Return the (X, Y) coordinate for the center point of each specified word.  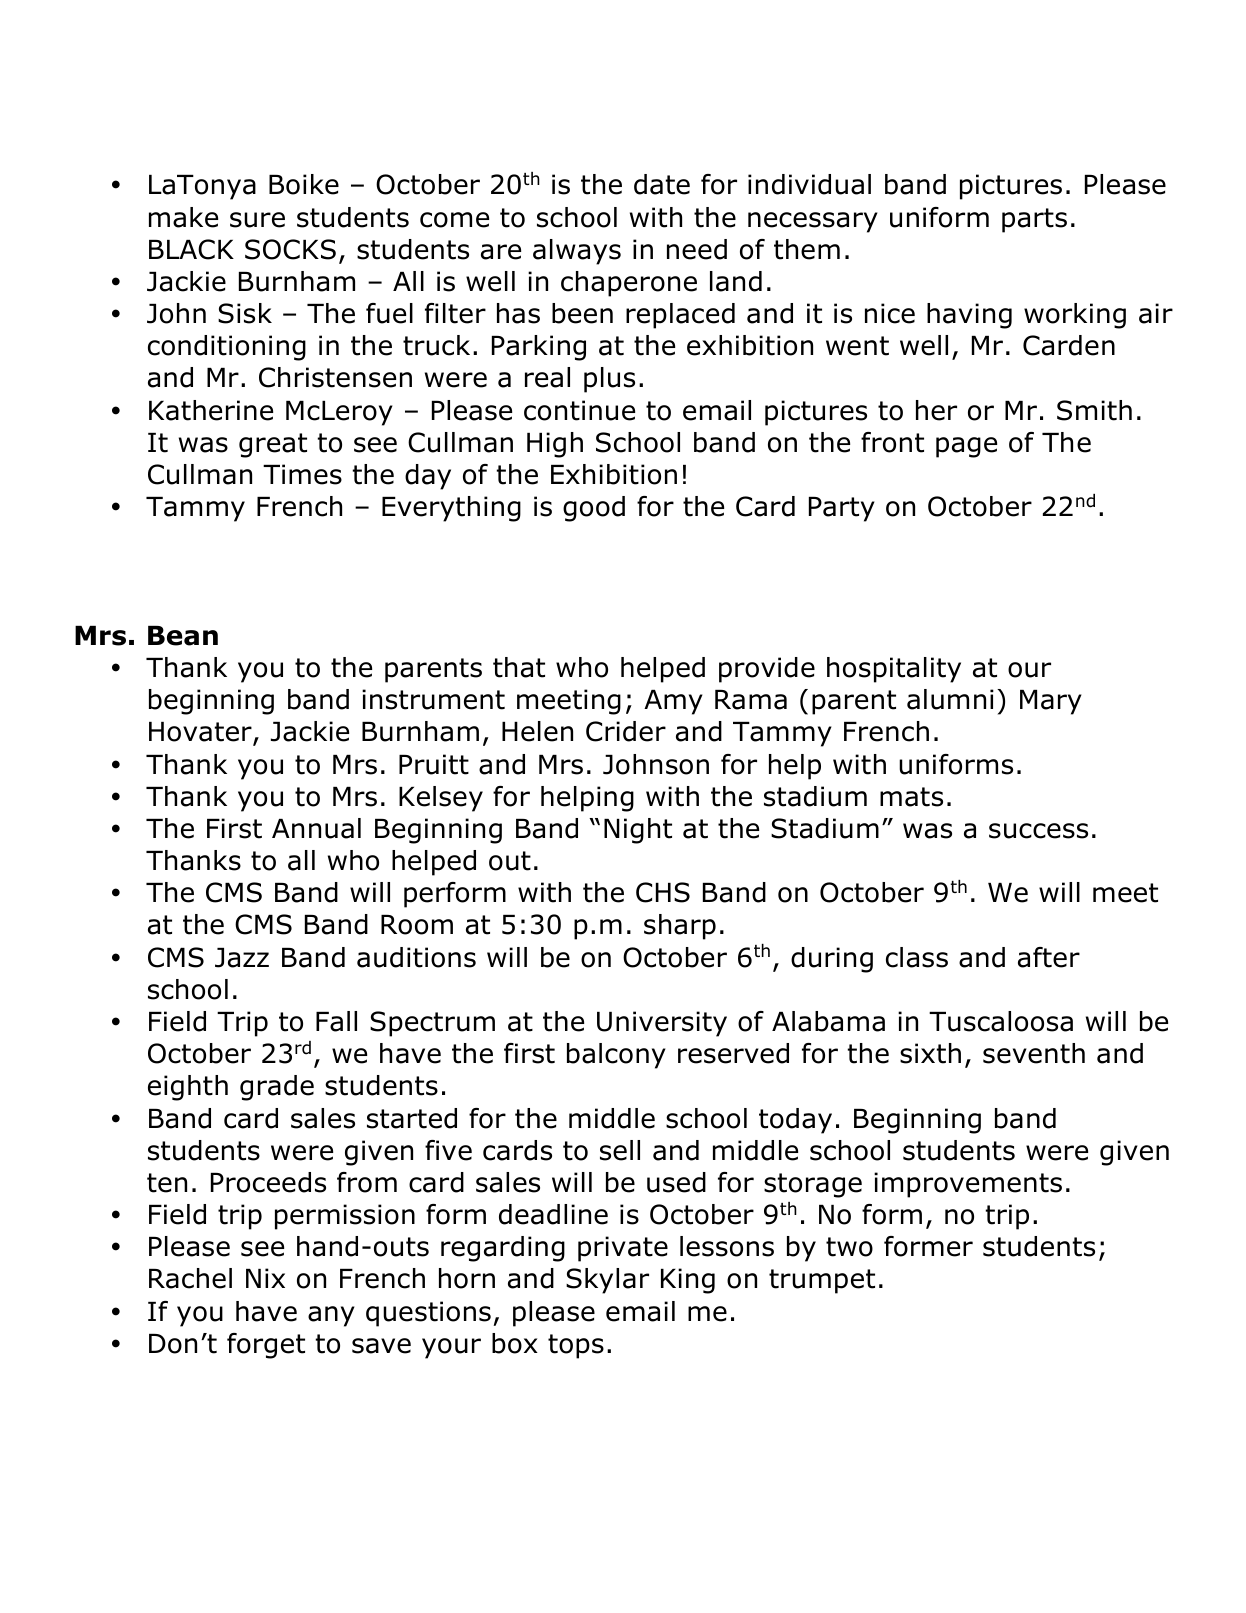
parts (1034, 220)
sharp (680, 927)
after (1049, 957)
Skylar (607, 1281)
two (849, 1247)
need (697, 249)
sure (257, 220)
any (331, 1316)
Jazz (242, 958)
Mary (1051, 702)
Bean (183, 636)
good (594, 509)
